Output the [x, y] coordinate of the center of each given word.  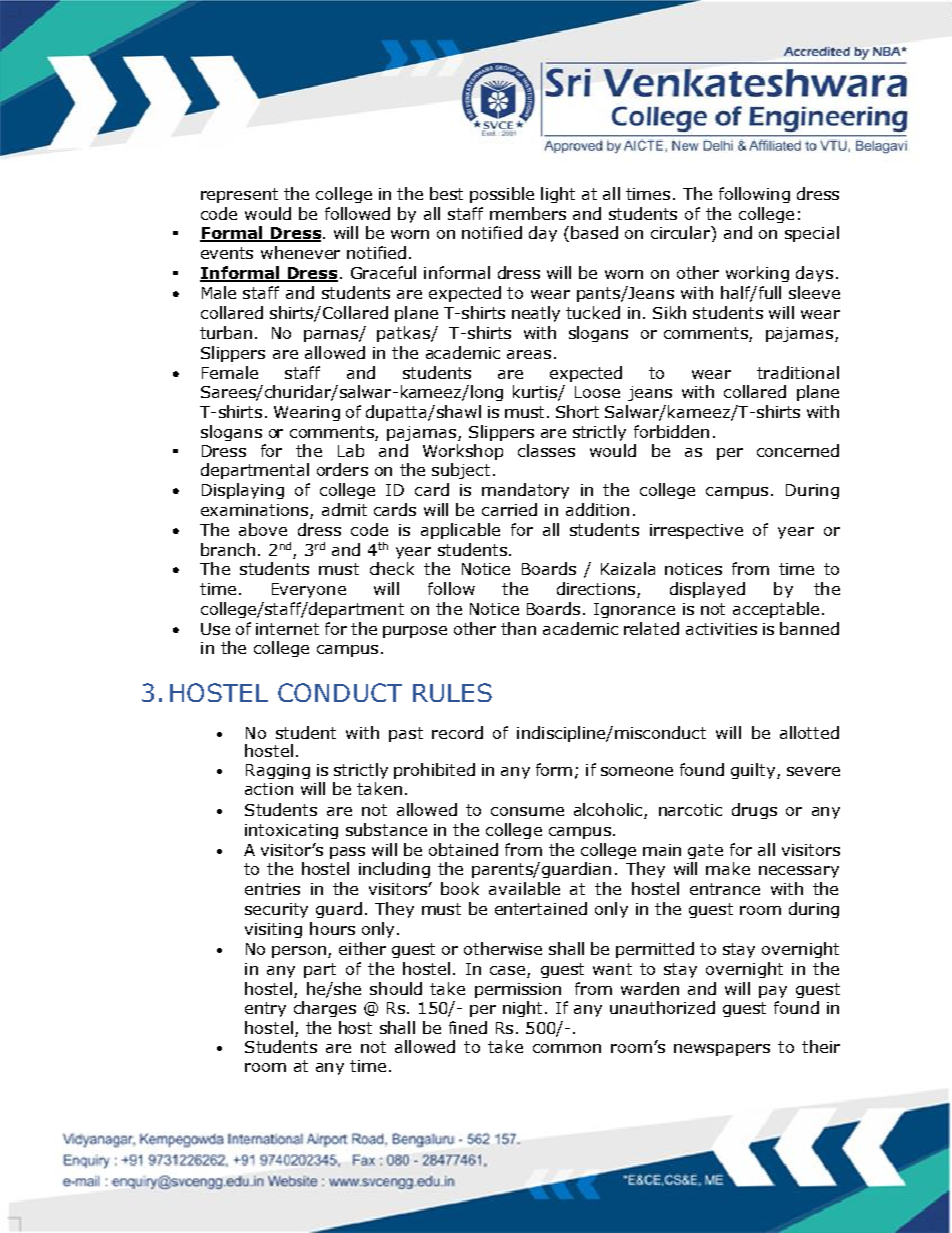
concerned [798, 450]
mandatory [525, 491]
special [812, 234]
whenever [300, 252]
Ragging [278, 771]
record [457, 732]
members [528, 213]
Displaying [243, 491]
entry [265, 1009]
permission [518, 990]
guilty [754, 771]
